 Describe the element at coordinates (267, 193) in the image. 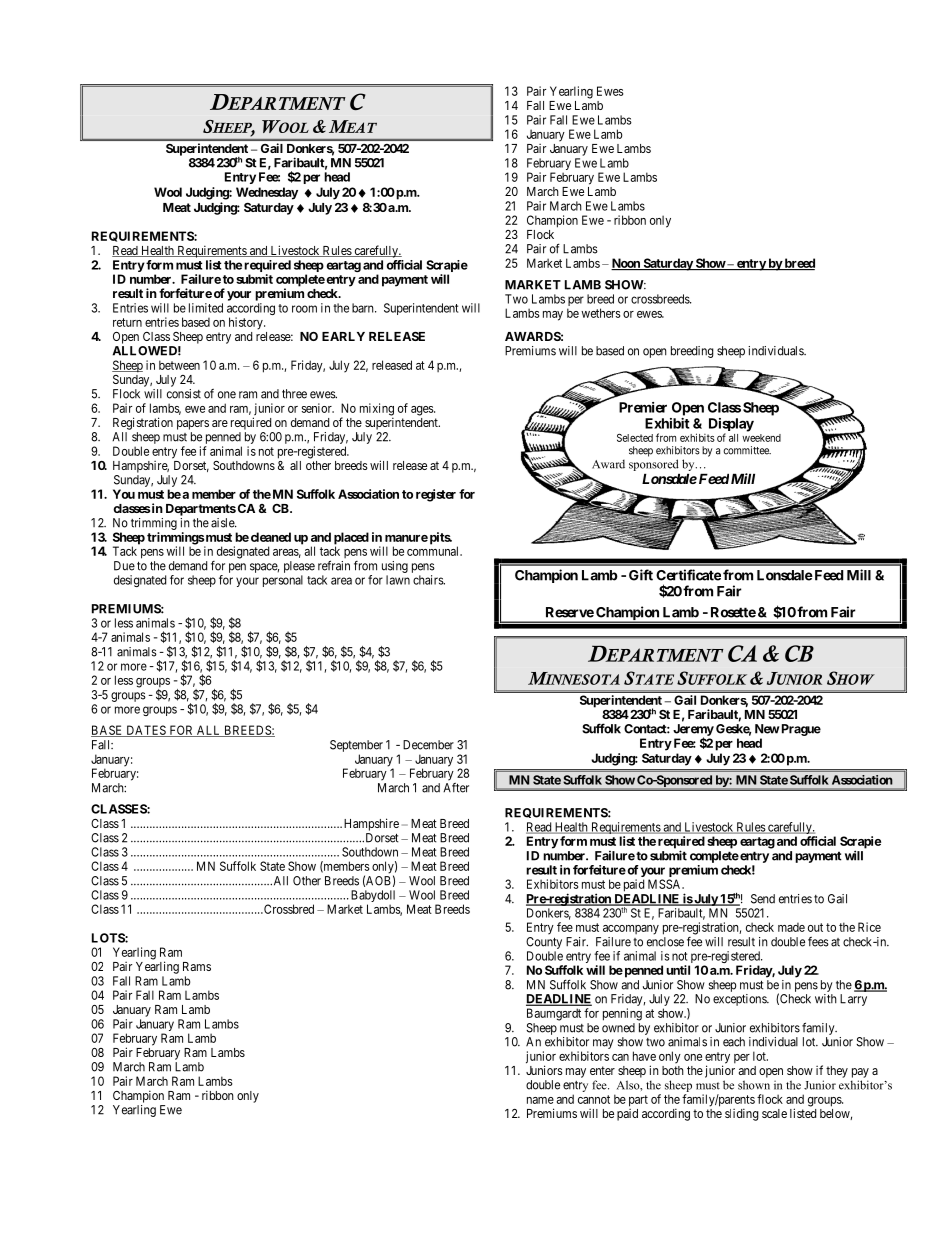

I see `Wednesday` at that location.
